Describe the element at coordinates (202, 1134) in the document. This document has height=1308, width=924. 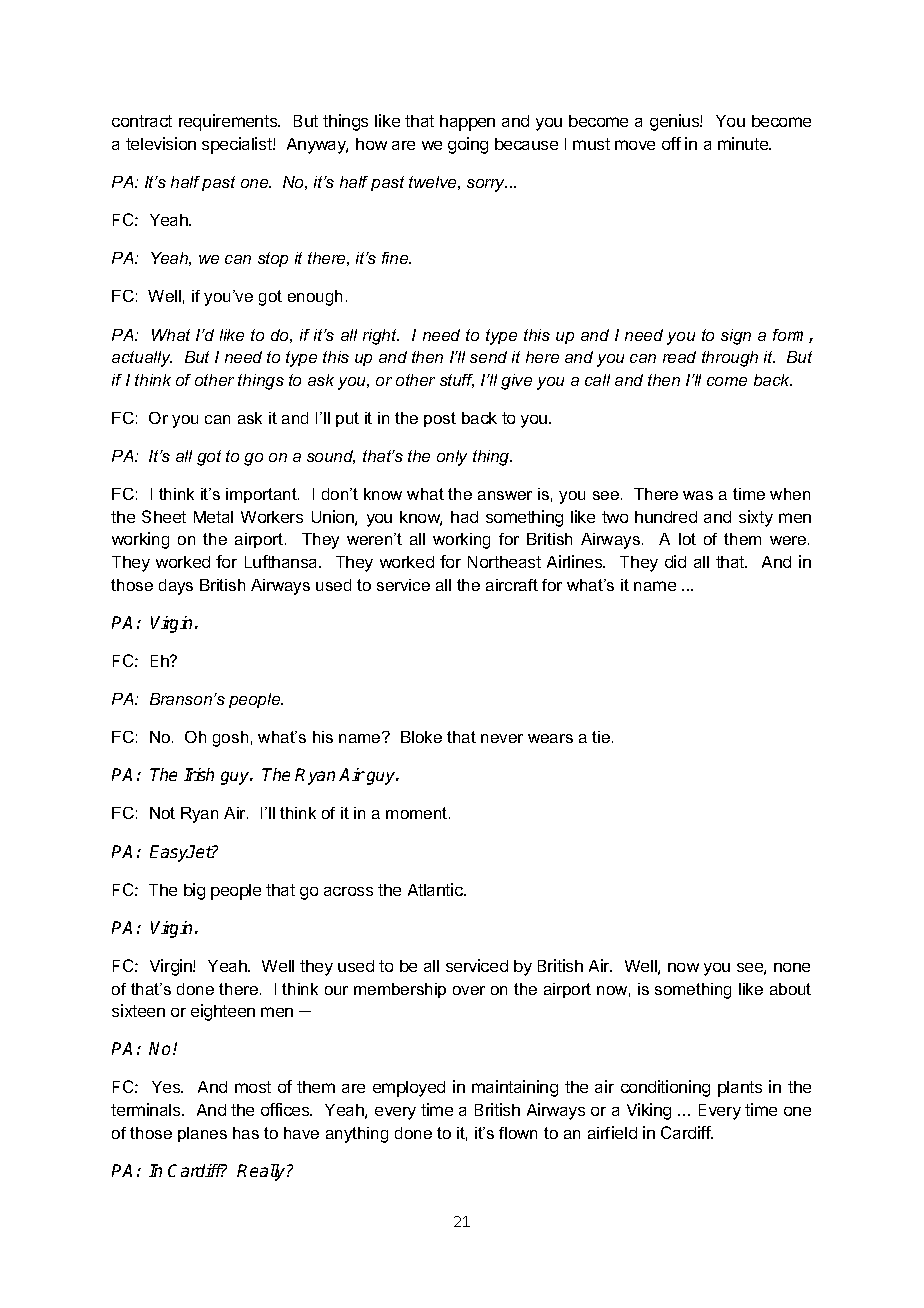
I see `planes` at that location.
